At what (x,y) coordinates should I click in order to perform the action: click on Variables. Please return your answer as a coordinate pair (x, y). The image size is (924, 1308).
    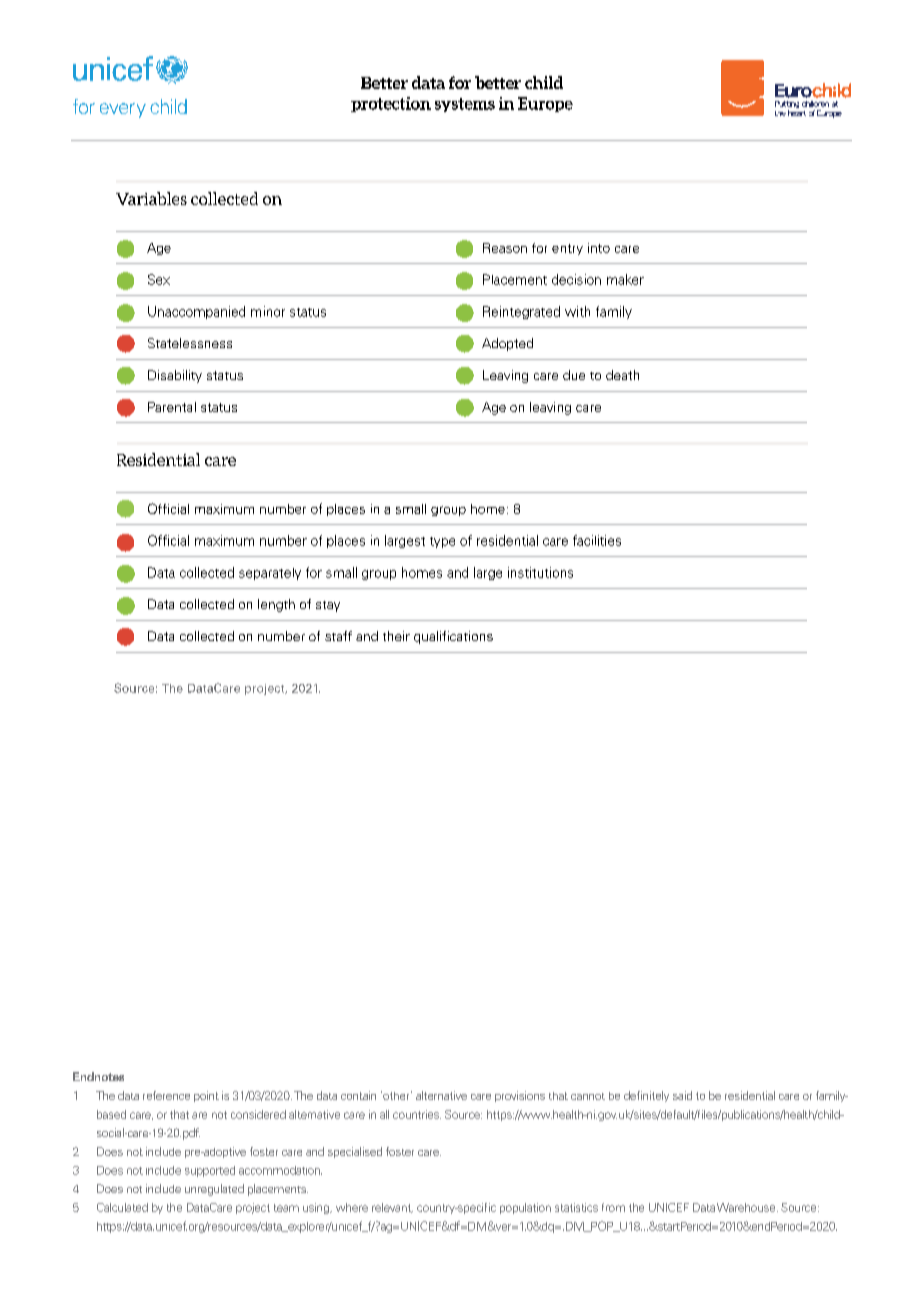
    Looking at the image, I should click on (151, 198).
